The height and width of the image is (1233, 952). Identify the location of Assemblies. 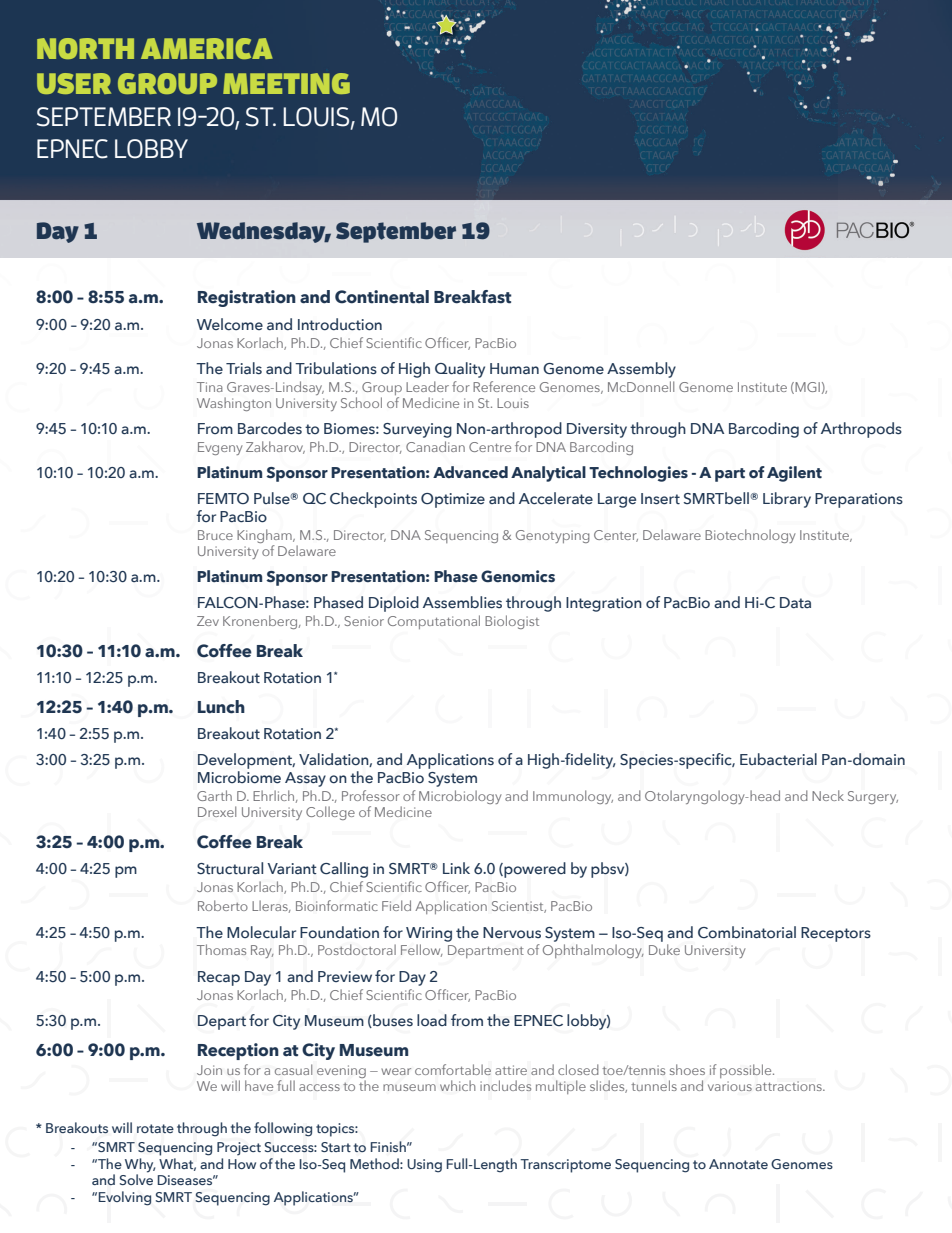
(462, 602).
